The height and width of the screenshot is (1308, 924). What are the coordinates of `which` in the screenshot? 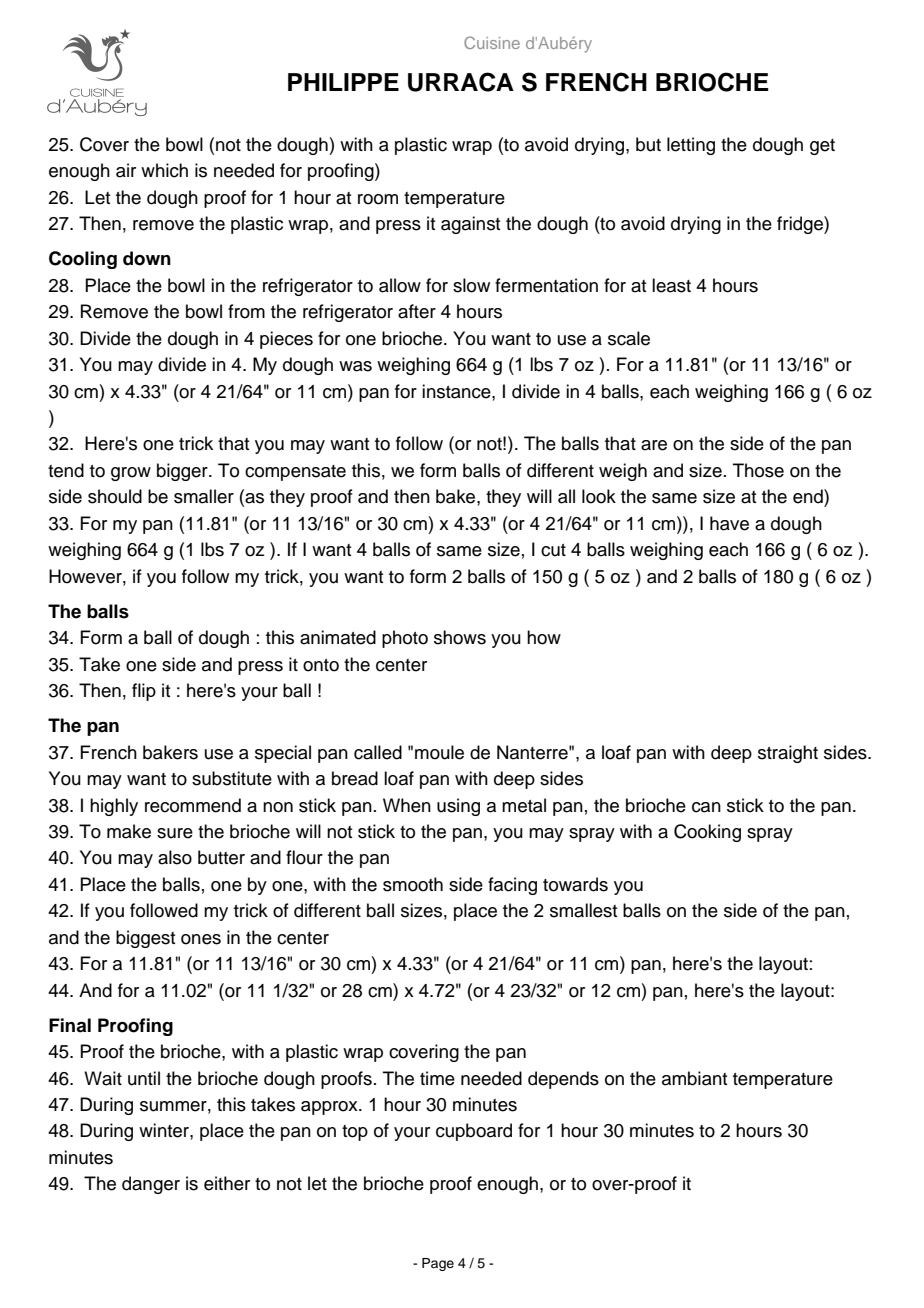 It's located at (164, 170).
